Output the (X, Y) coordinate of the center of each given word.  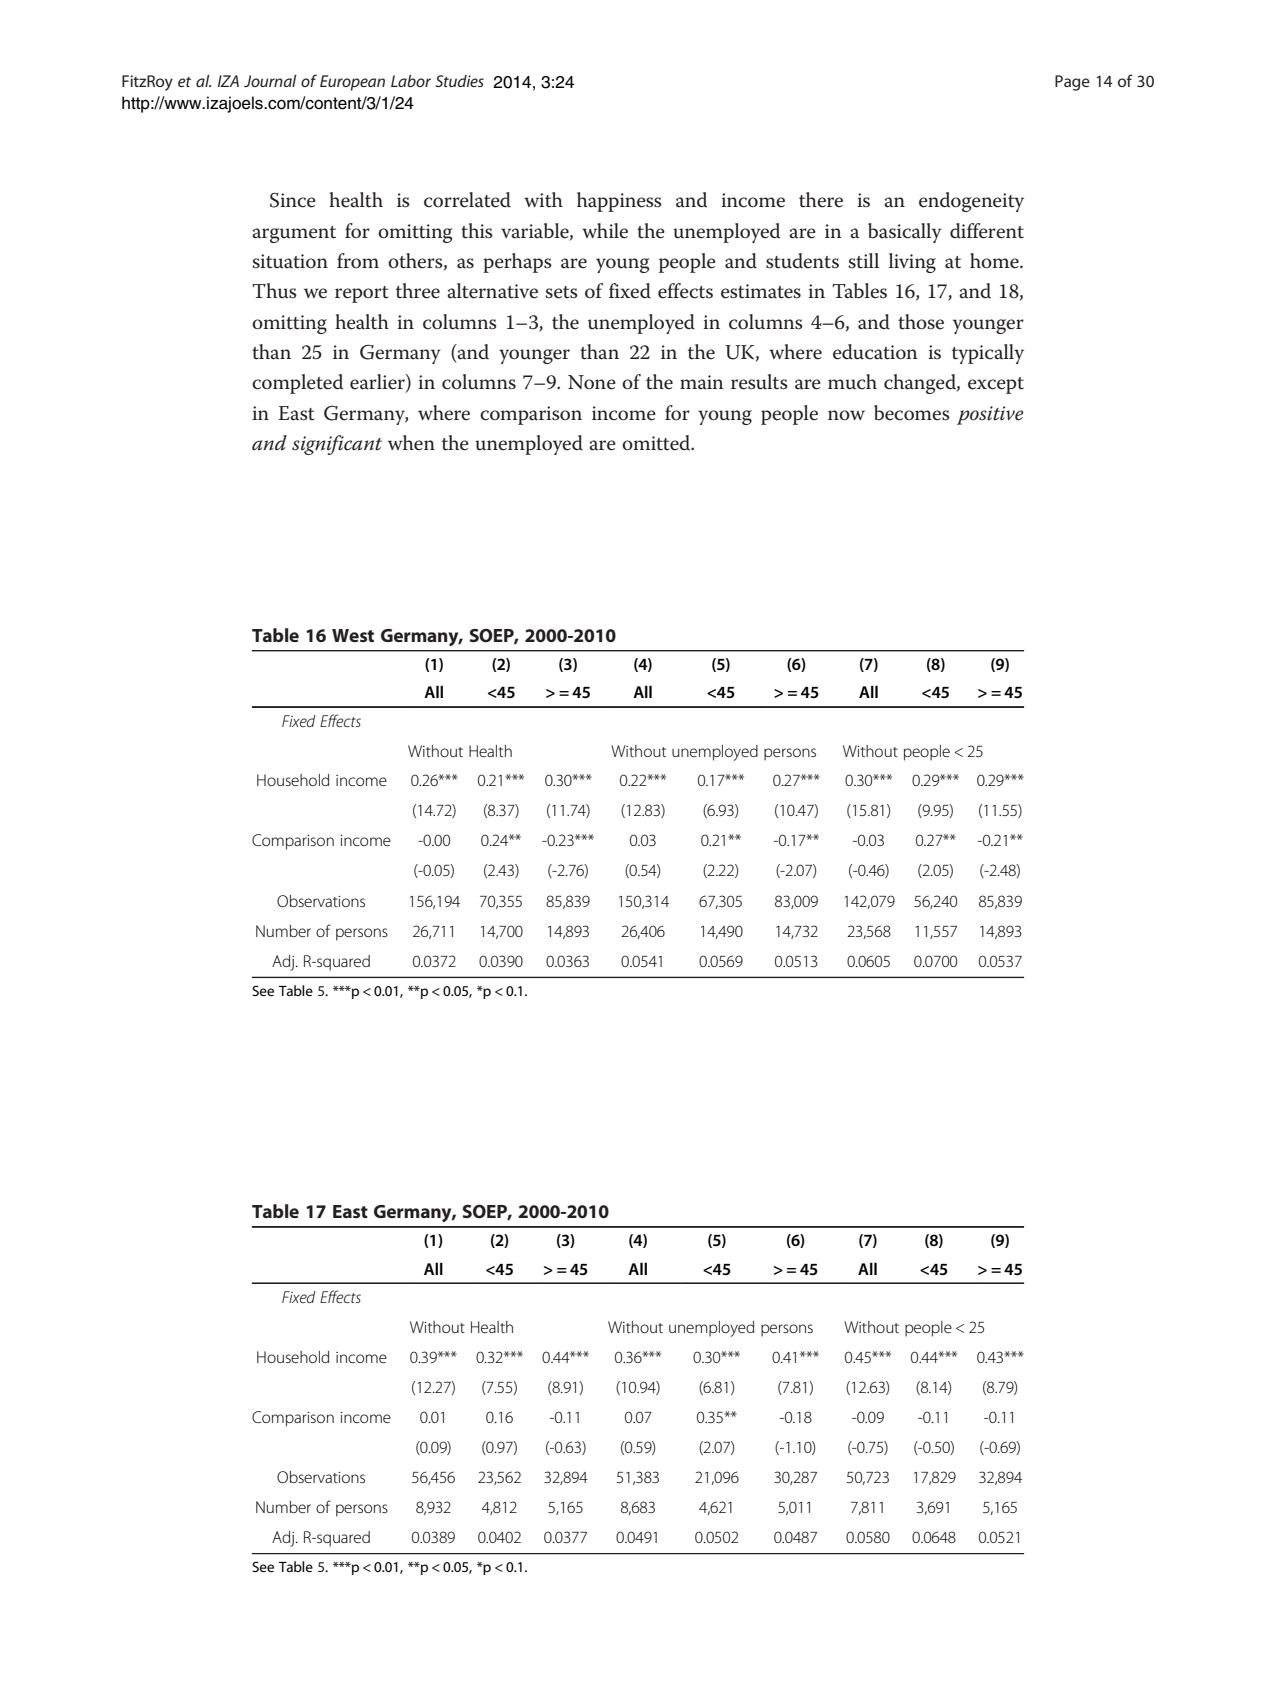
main (702, 382)
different (987, 231)
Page (1072, 83)
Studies (459, 81)
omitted (657, 443)
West (353, 635)
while (605, 231)
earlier (378, 383)
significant (337, 445)
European (352, 83)
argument (294, 234)
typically (988, 354)
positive (990, 415)
